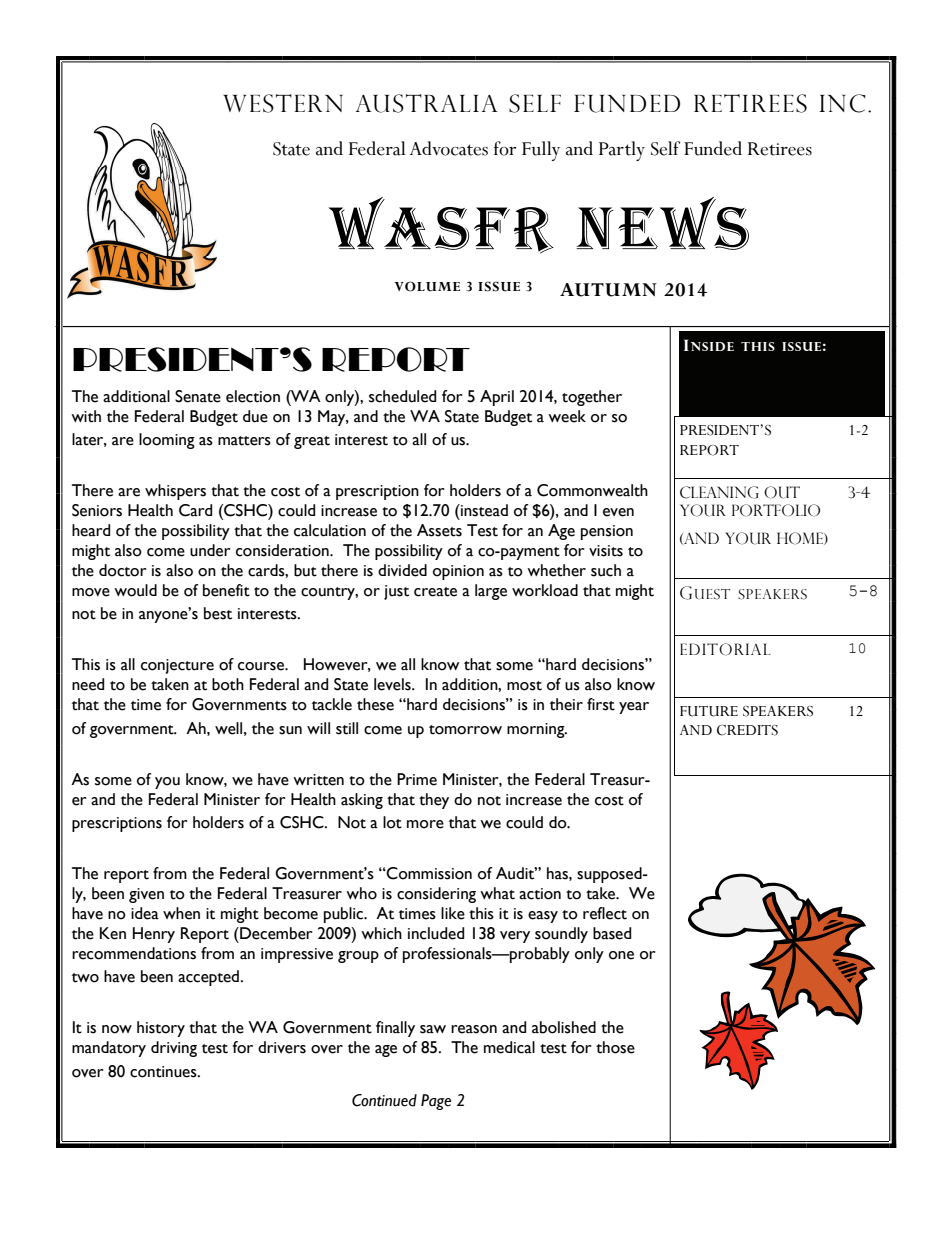 The height and width of the image is (1233, 952). Describe the element at coordinates (135, 590) in the image. I see `would` at that location.
